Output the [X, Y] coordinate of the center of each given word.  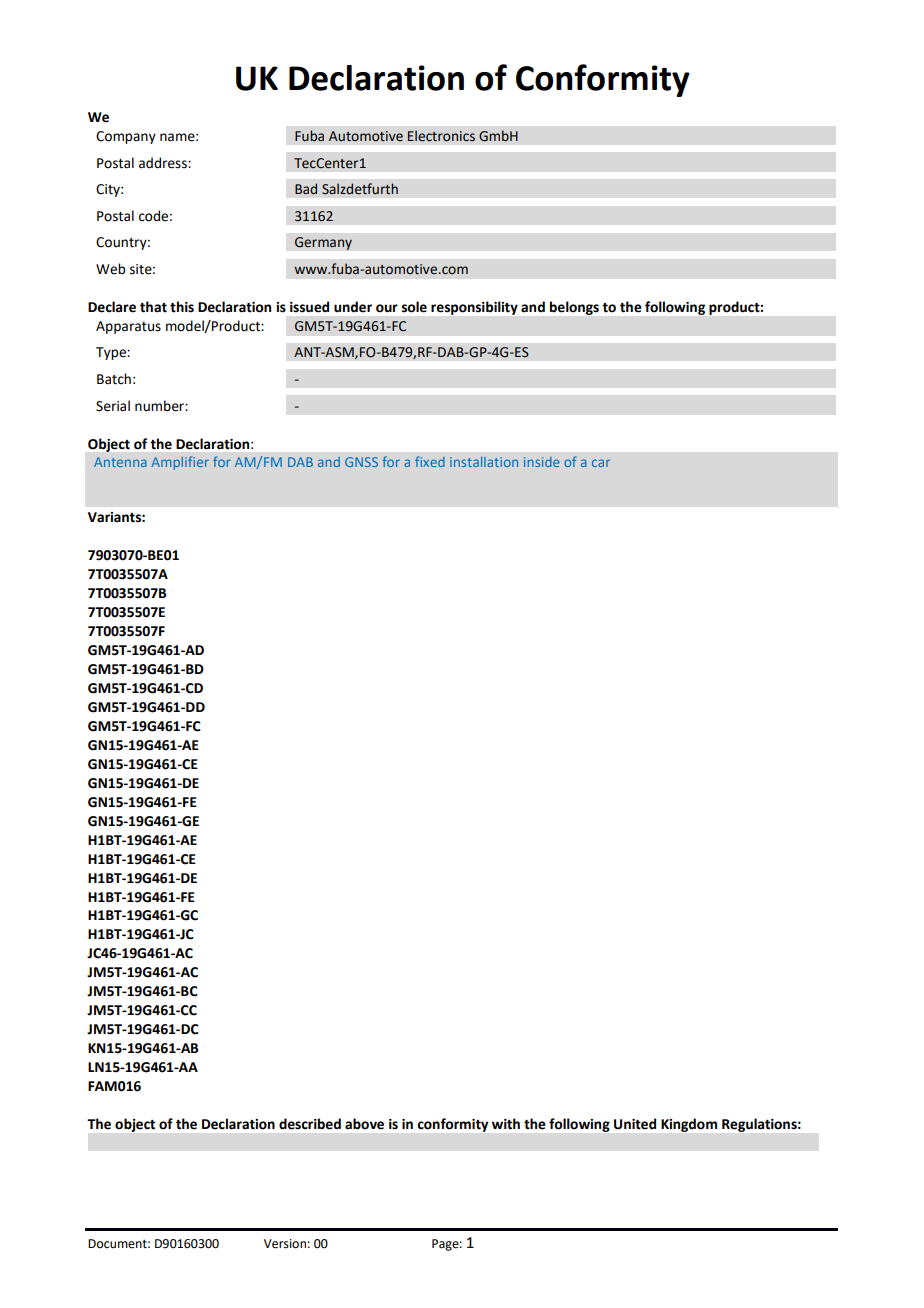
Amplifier [180, 463]
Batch [114, 379]
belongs [574, 308]
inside [542, 462]
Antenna [120, 462]
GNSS [361, 462]
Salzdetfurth [360, 189]
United [635, 1124]
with [506, 1124]
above [364, 1124]
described [310, 1124]
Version [285, 1244]
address [164, 163]
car [601, 463]
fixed [430, 461]
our [387, 308]
